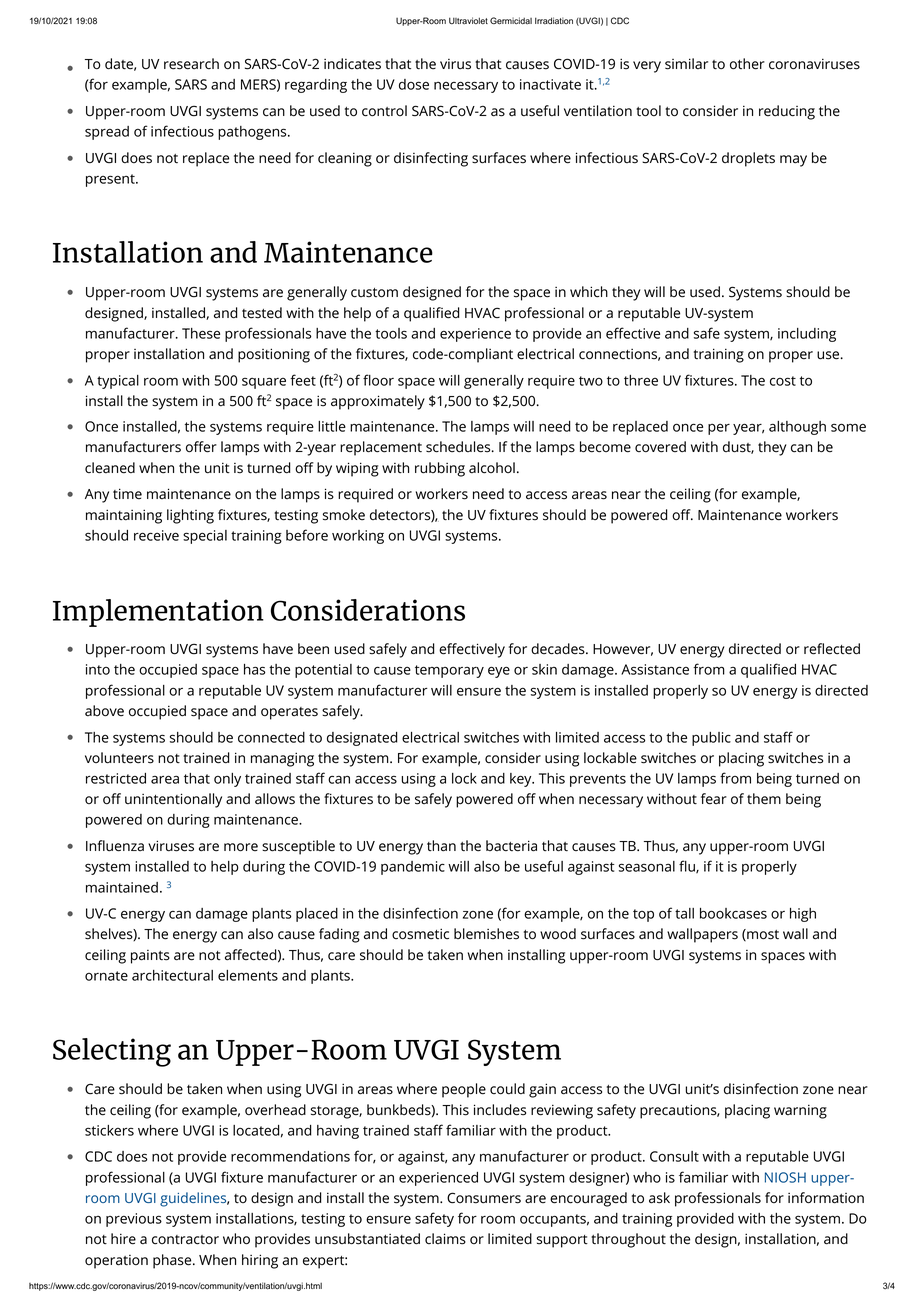  Describe the element at coordinates (445, 1239) in the screenshot. I see `claims` at that location.
